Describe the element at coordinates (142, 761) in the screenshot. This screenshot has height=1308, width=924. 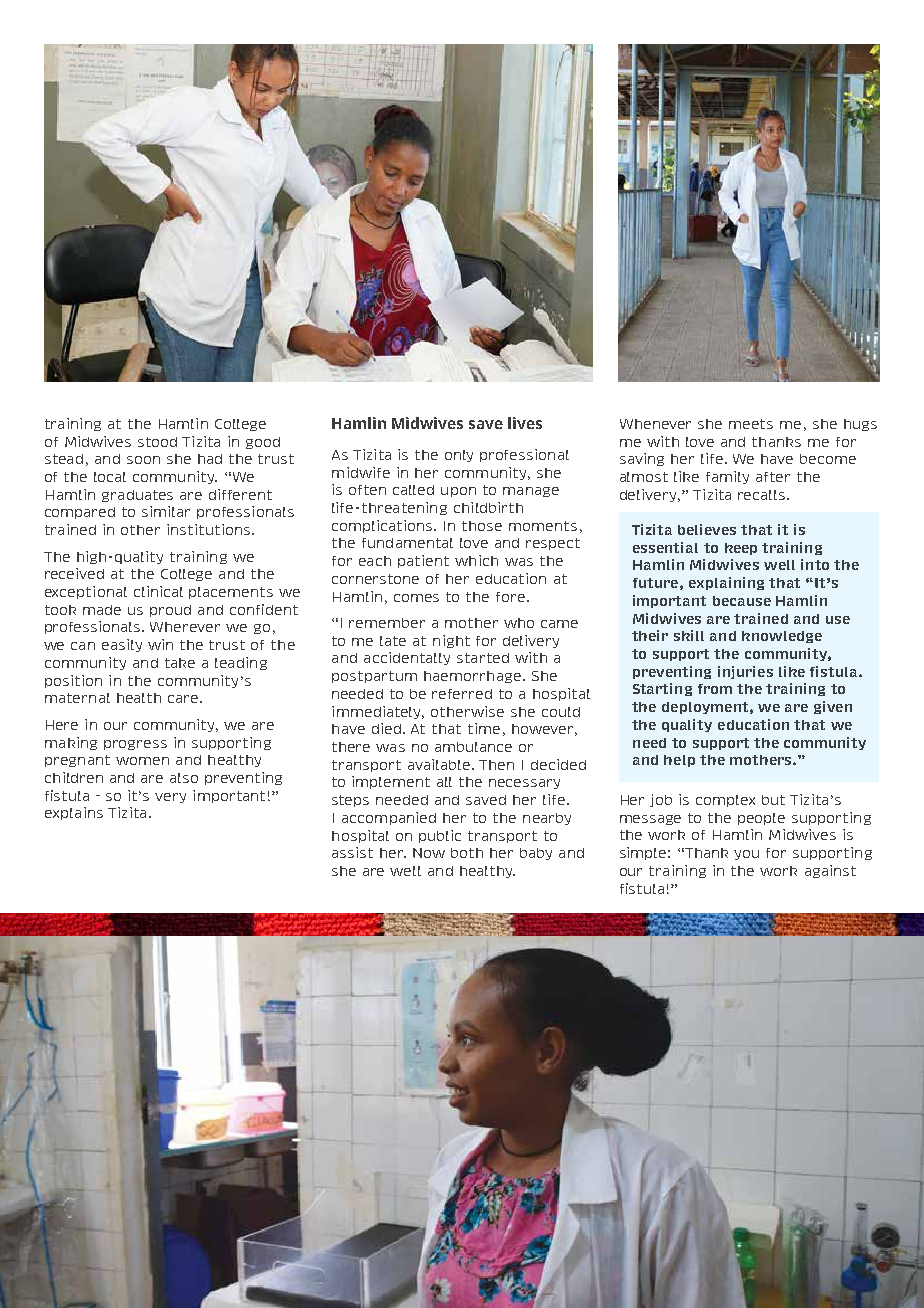
I see `women` at that location.
